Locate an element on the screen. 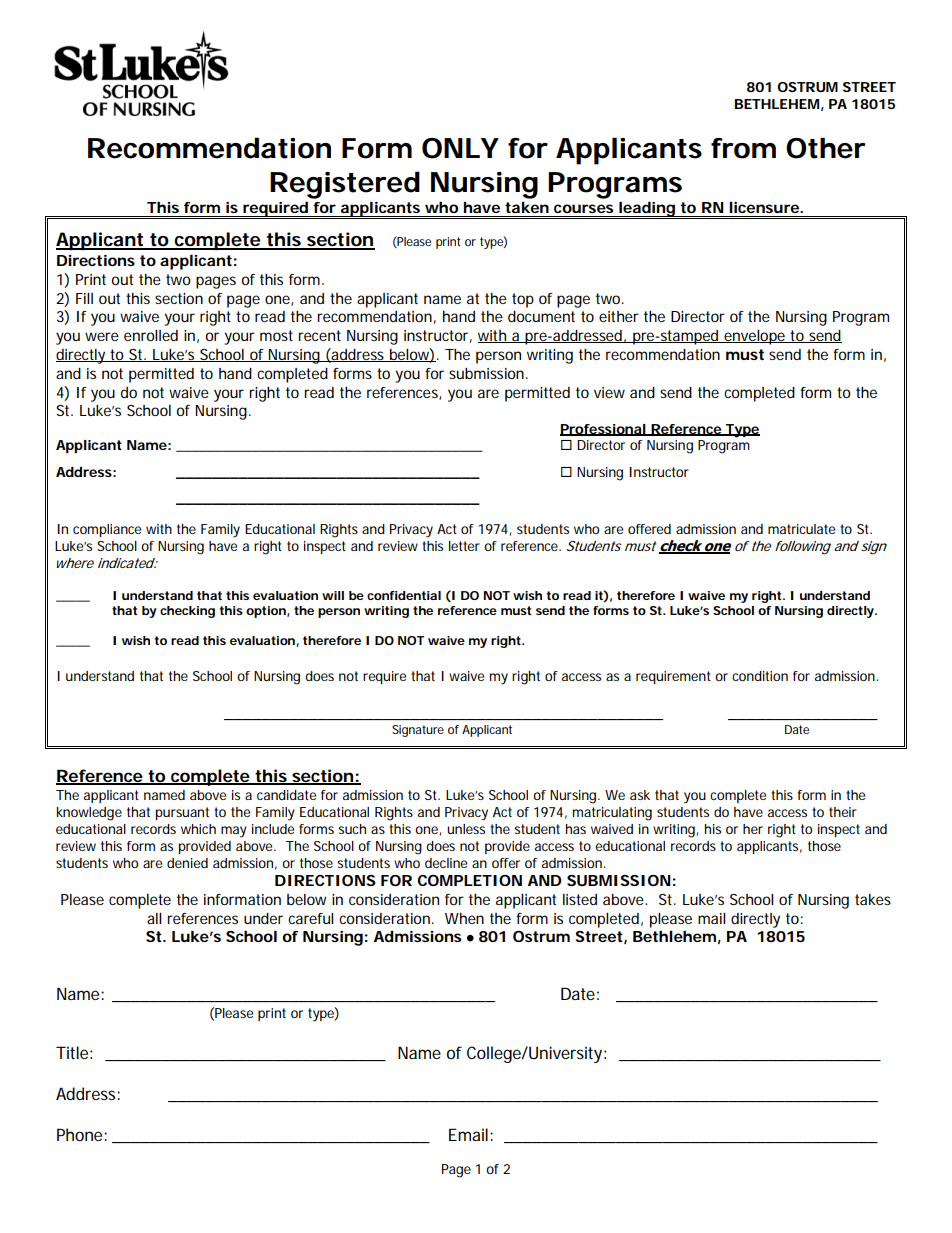 Image resolution: width=952 pixels, height=1233 pixels. matriculate is located at coordinates (801, 529).
